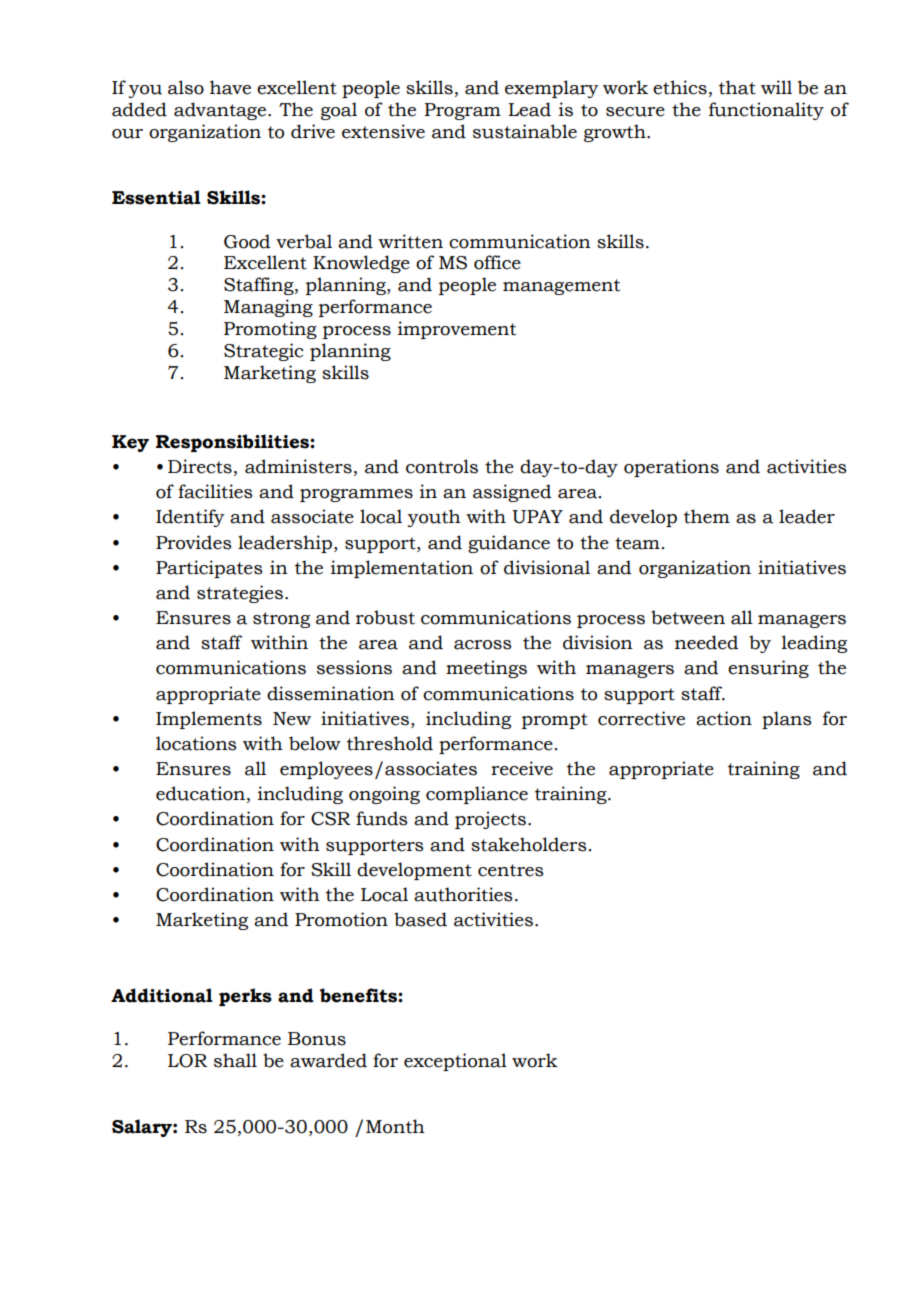  I want to click on strategies, so click(240, 594).
